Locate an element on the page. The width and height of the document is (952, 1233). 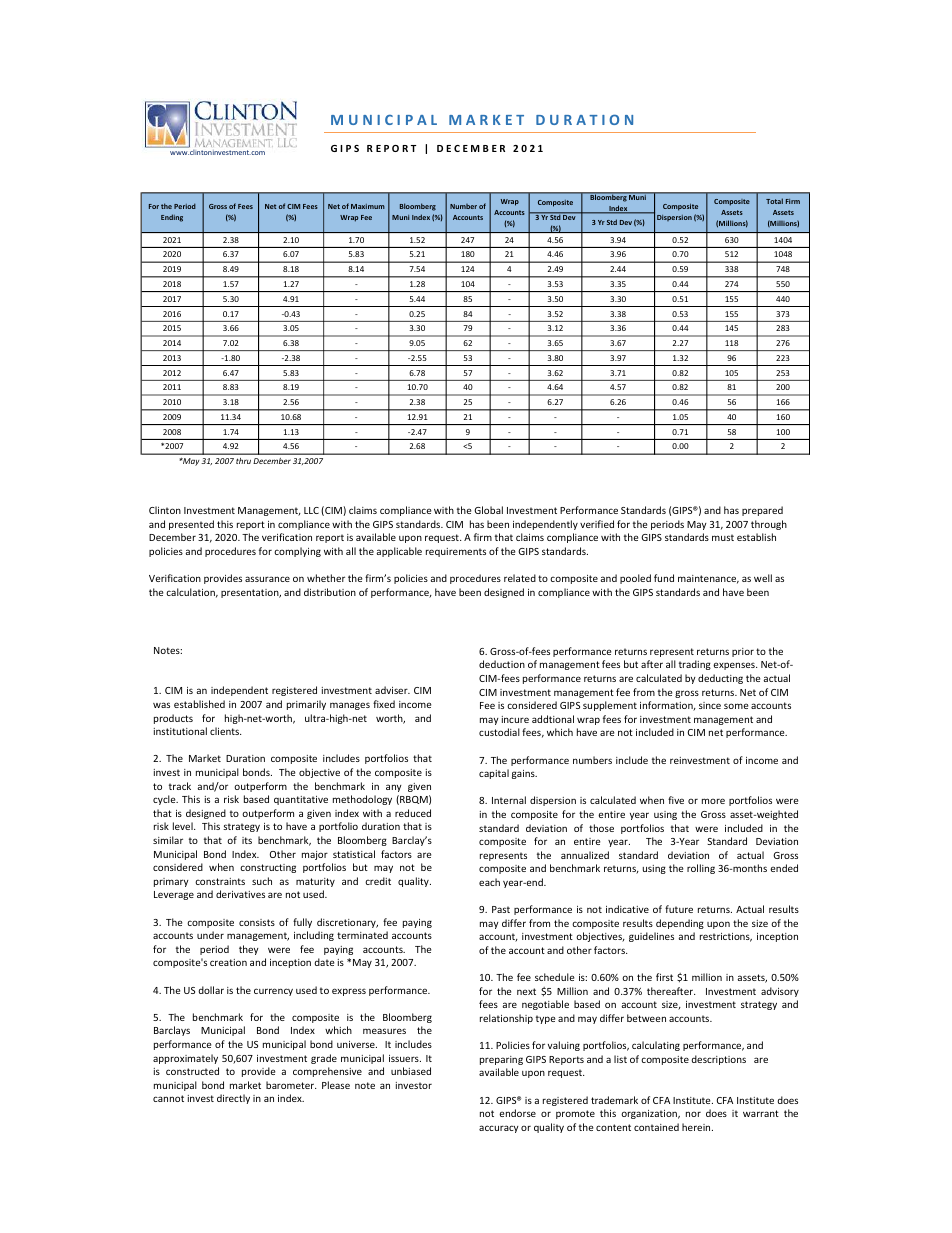
prepared is located at coordinates (762, 511).
